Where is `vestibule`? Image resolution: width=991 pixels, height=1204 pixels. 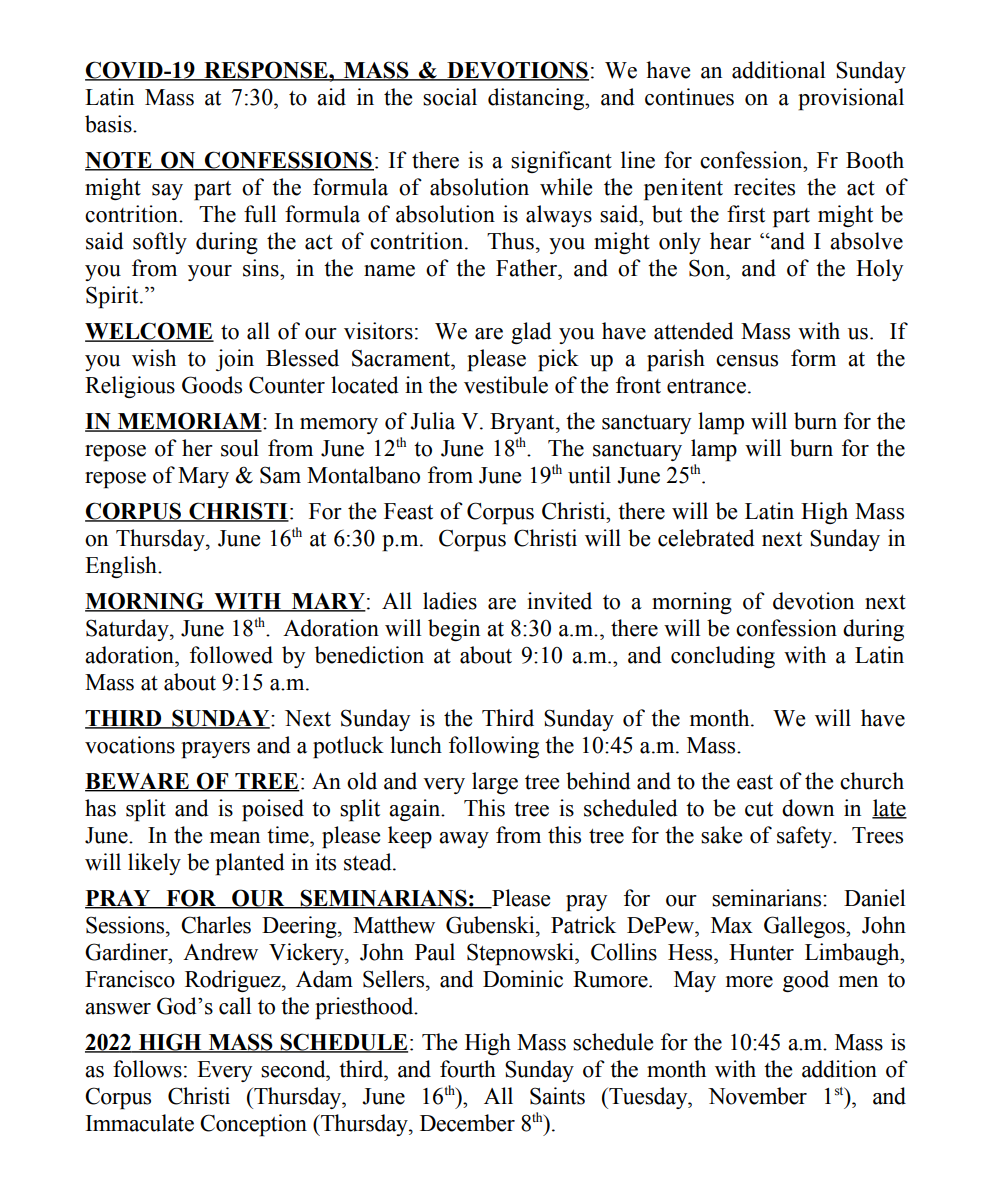 vestibule is located at coordinates (506, 385).
